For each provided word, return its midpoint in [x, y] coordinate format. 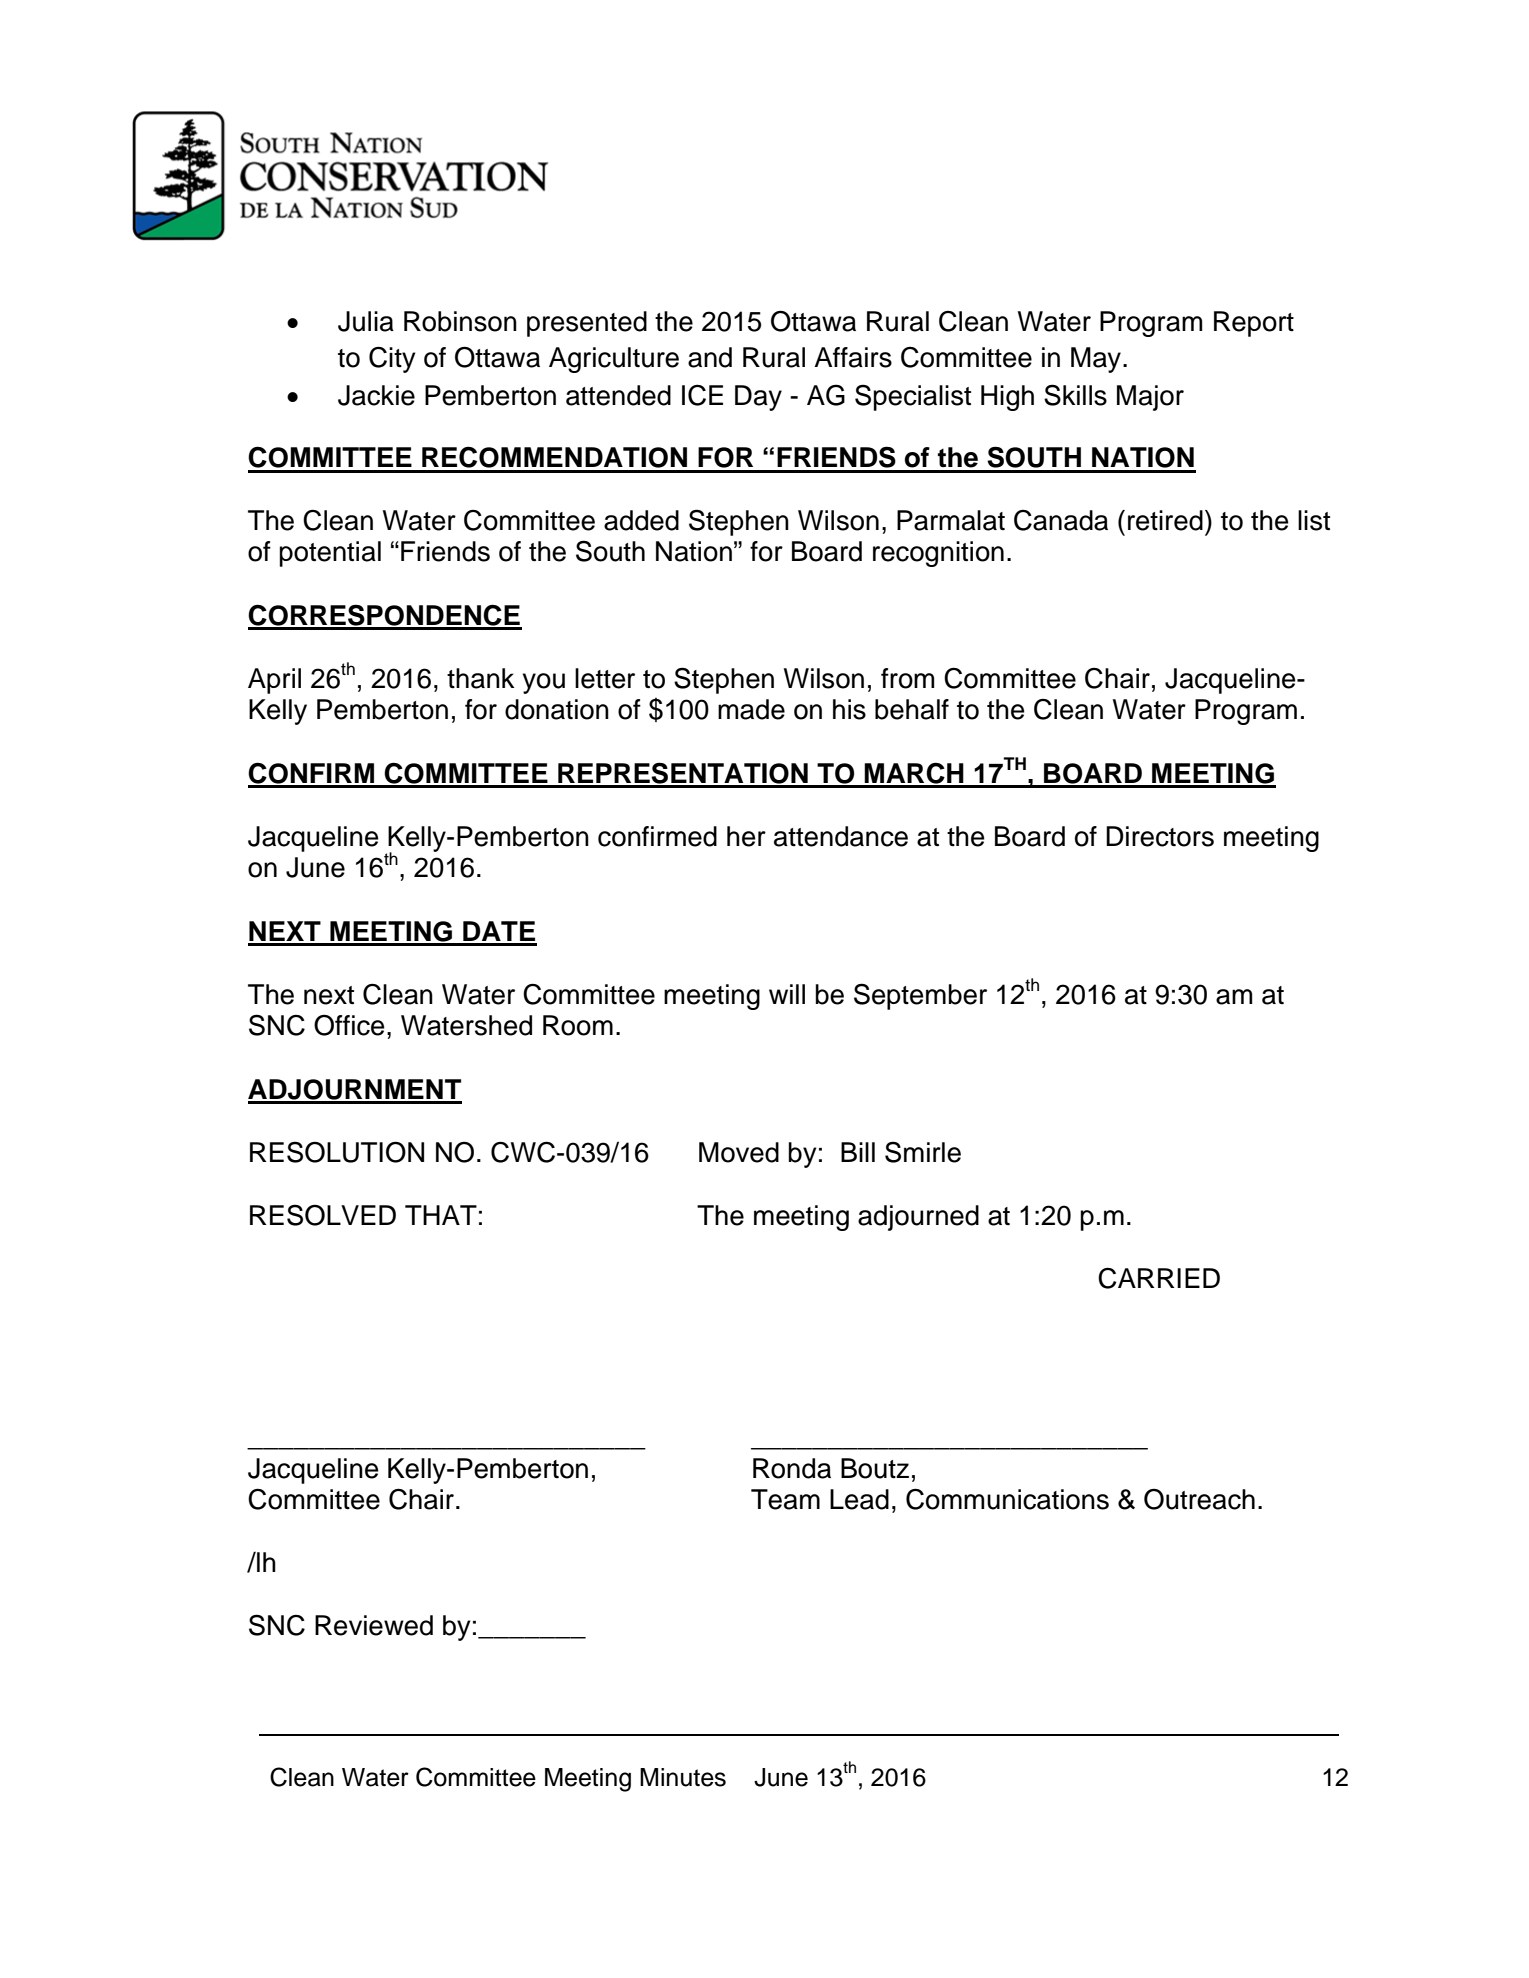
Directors [1160, 836]
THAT [441, 1215]
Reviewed [374, 1625]
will [787, 994]
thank [481, 678]
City [392, 359]
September [920, 996]
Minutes [683, 1777]
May [1096, 360]
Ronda [792, 1468]
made [751, 709]
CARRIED [1159, 1278]
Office [349, 1025]
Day [758, 398]
